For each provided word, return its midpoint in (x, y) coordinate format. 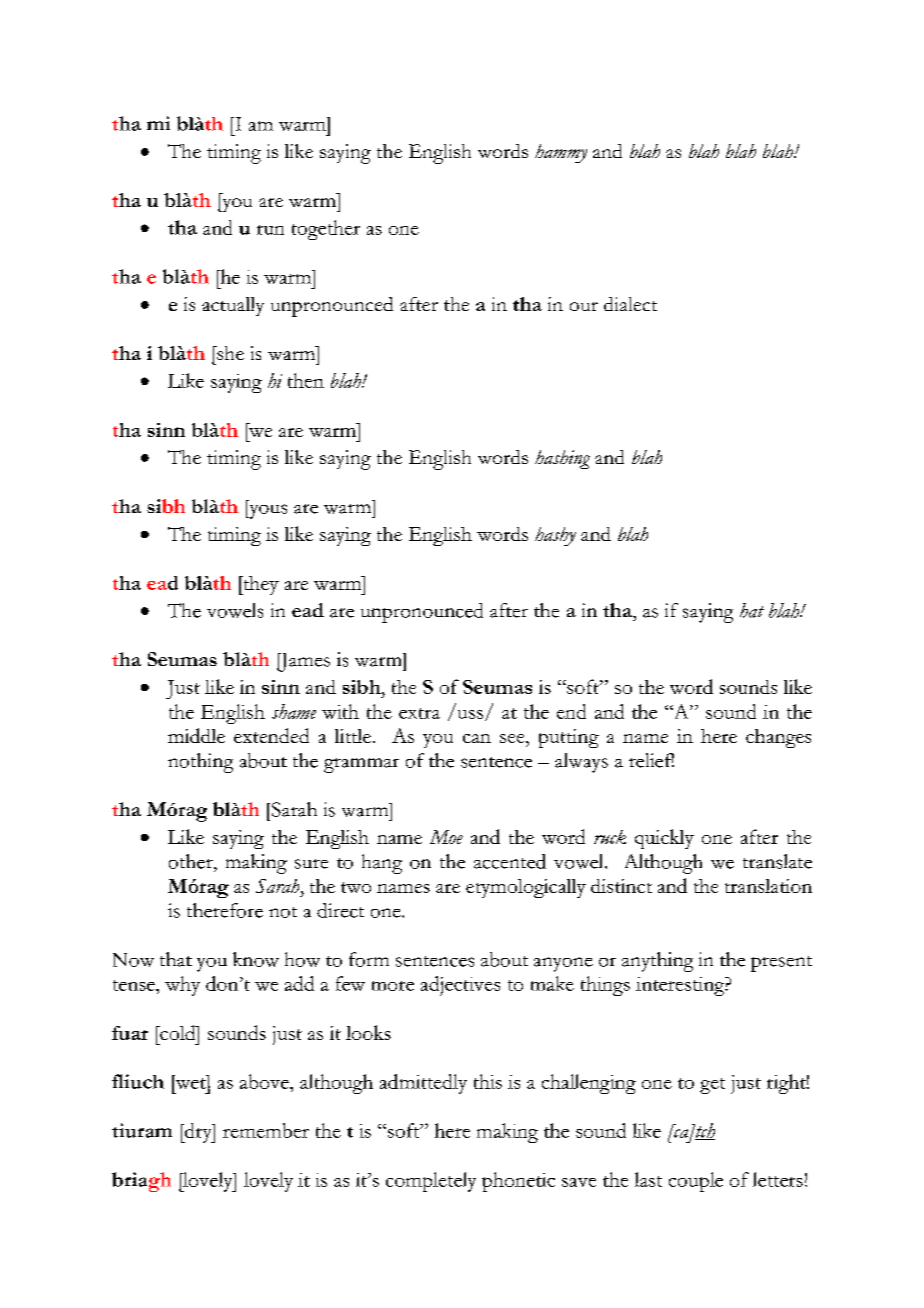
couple (696, 1182)
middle (196, 735)
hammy (561, 153)
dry (198, 1133)
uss (470, 714)
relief (651, 760)
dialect (630, 304)
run (270, 230)
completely (431, 1182)
